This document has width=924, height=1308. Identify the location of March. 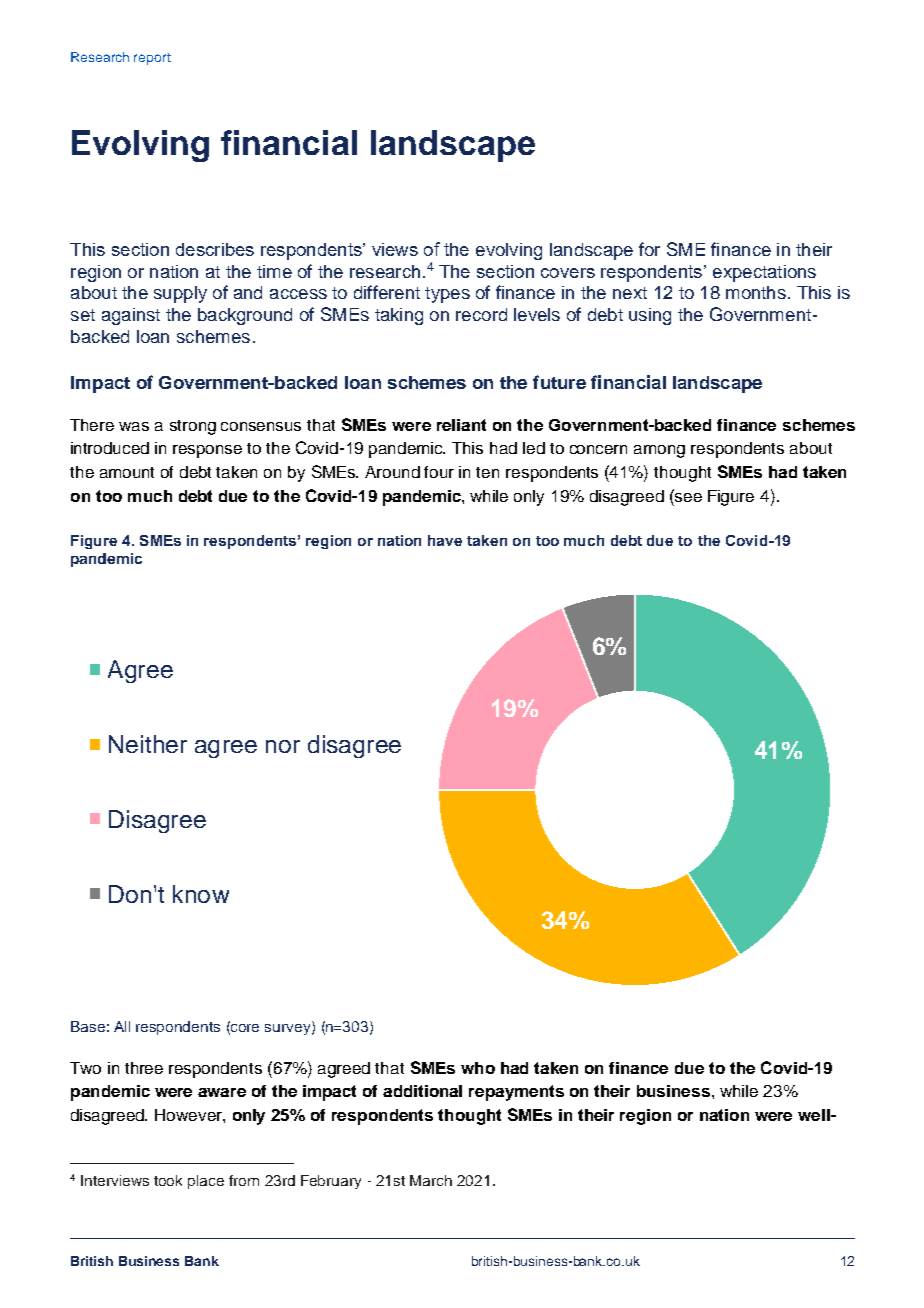
(431, 1180).
